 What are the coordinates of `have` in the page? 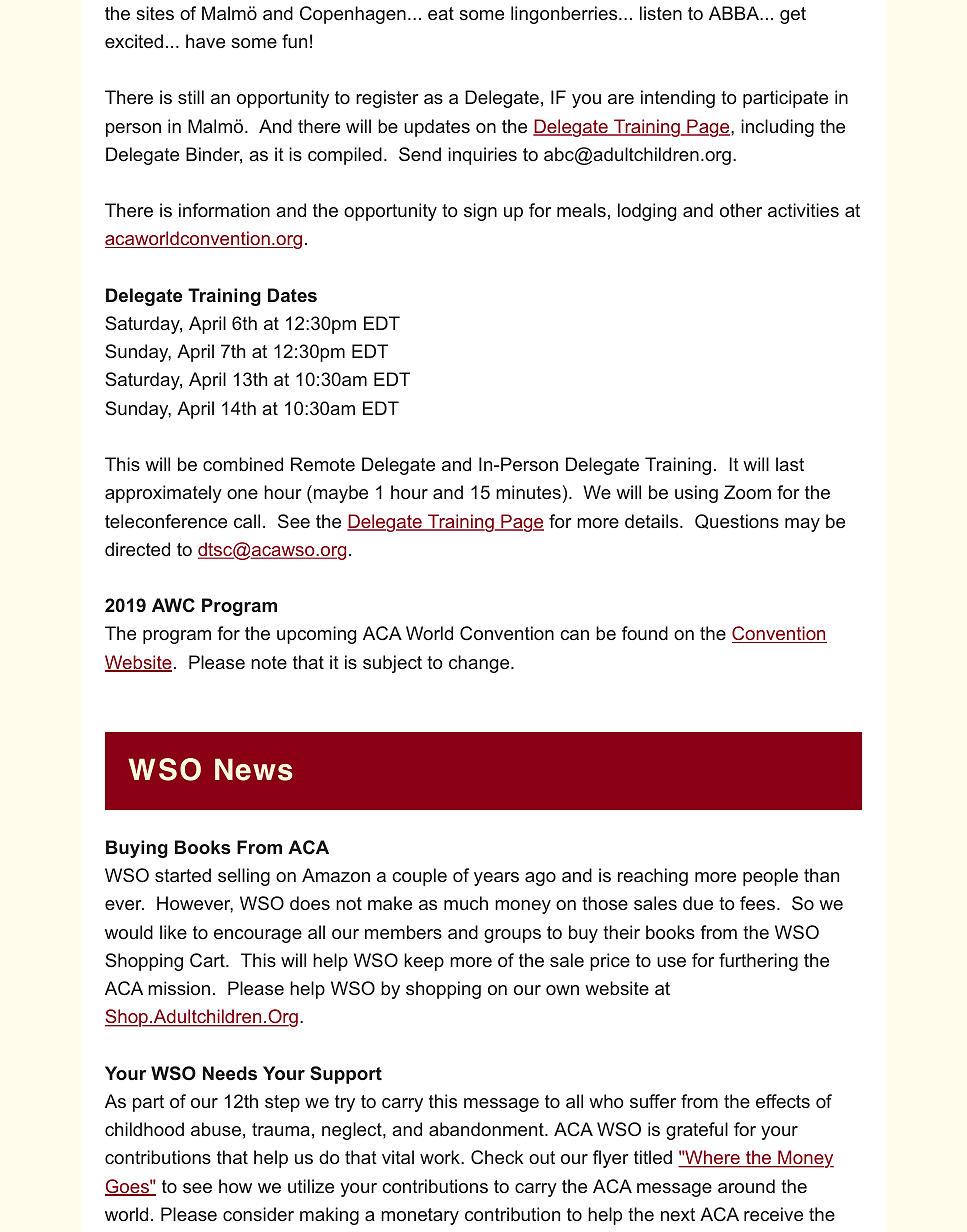 It's located at (205, 41).
